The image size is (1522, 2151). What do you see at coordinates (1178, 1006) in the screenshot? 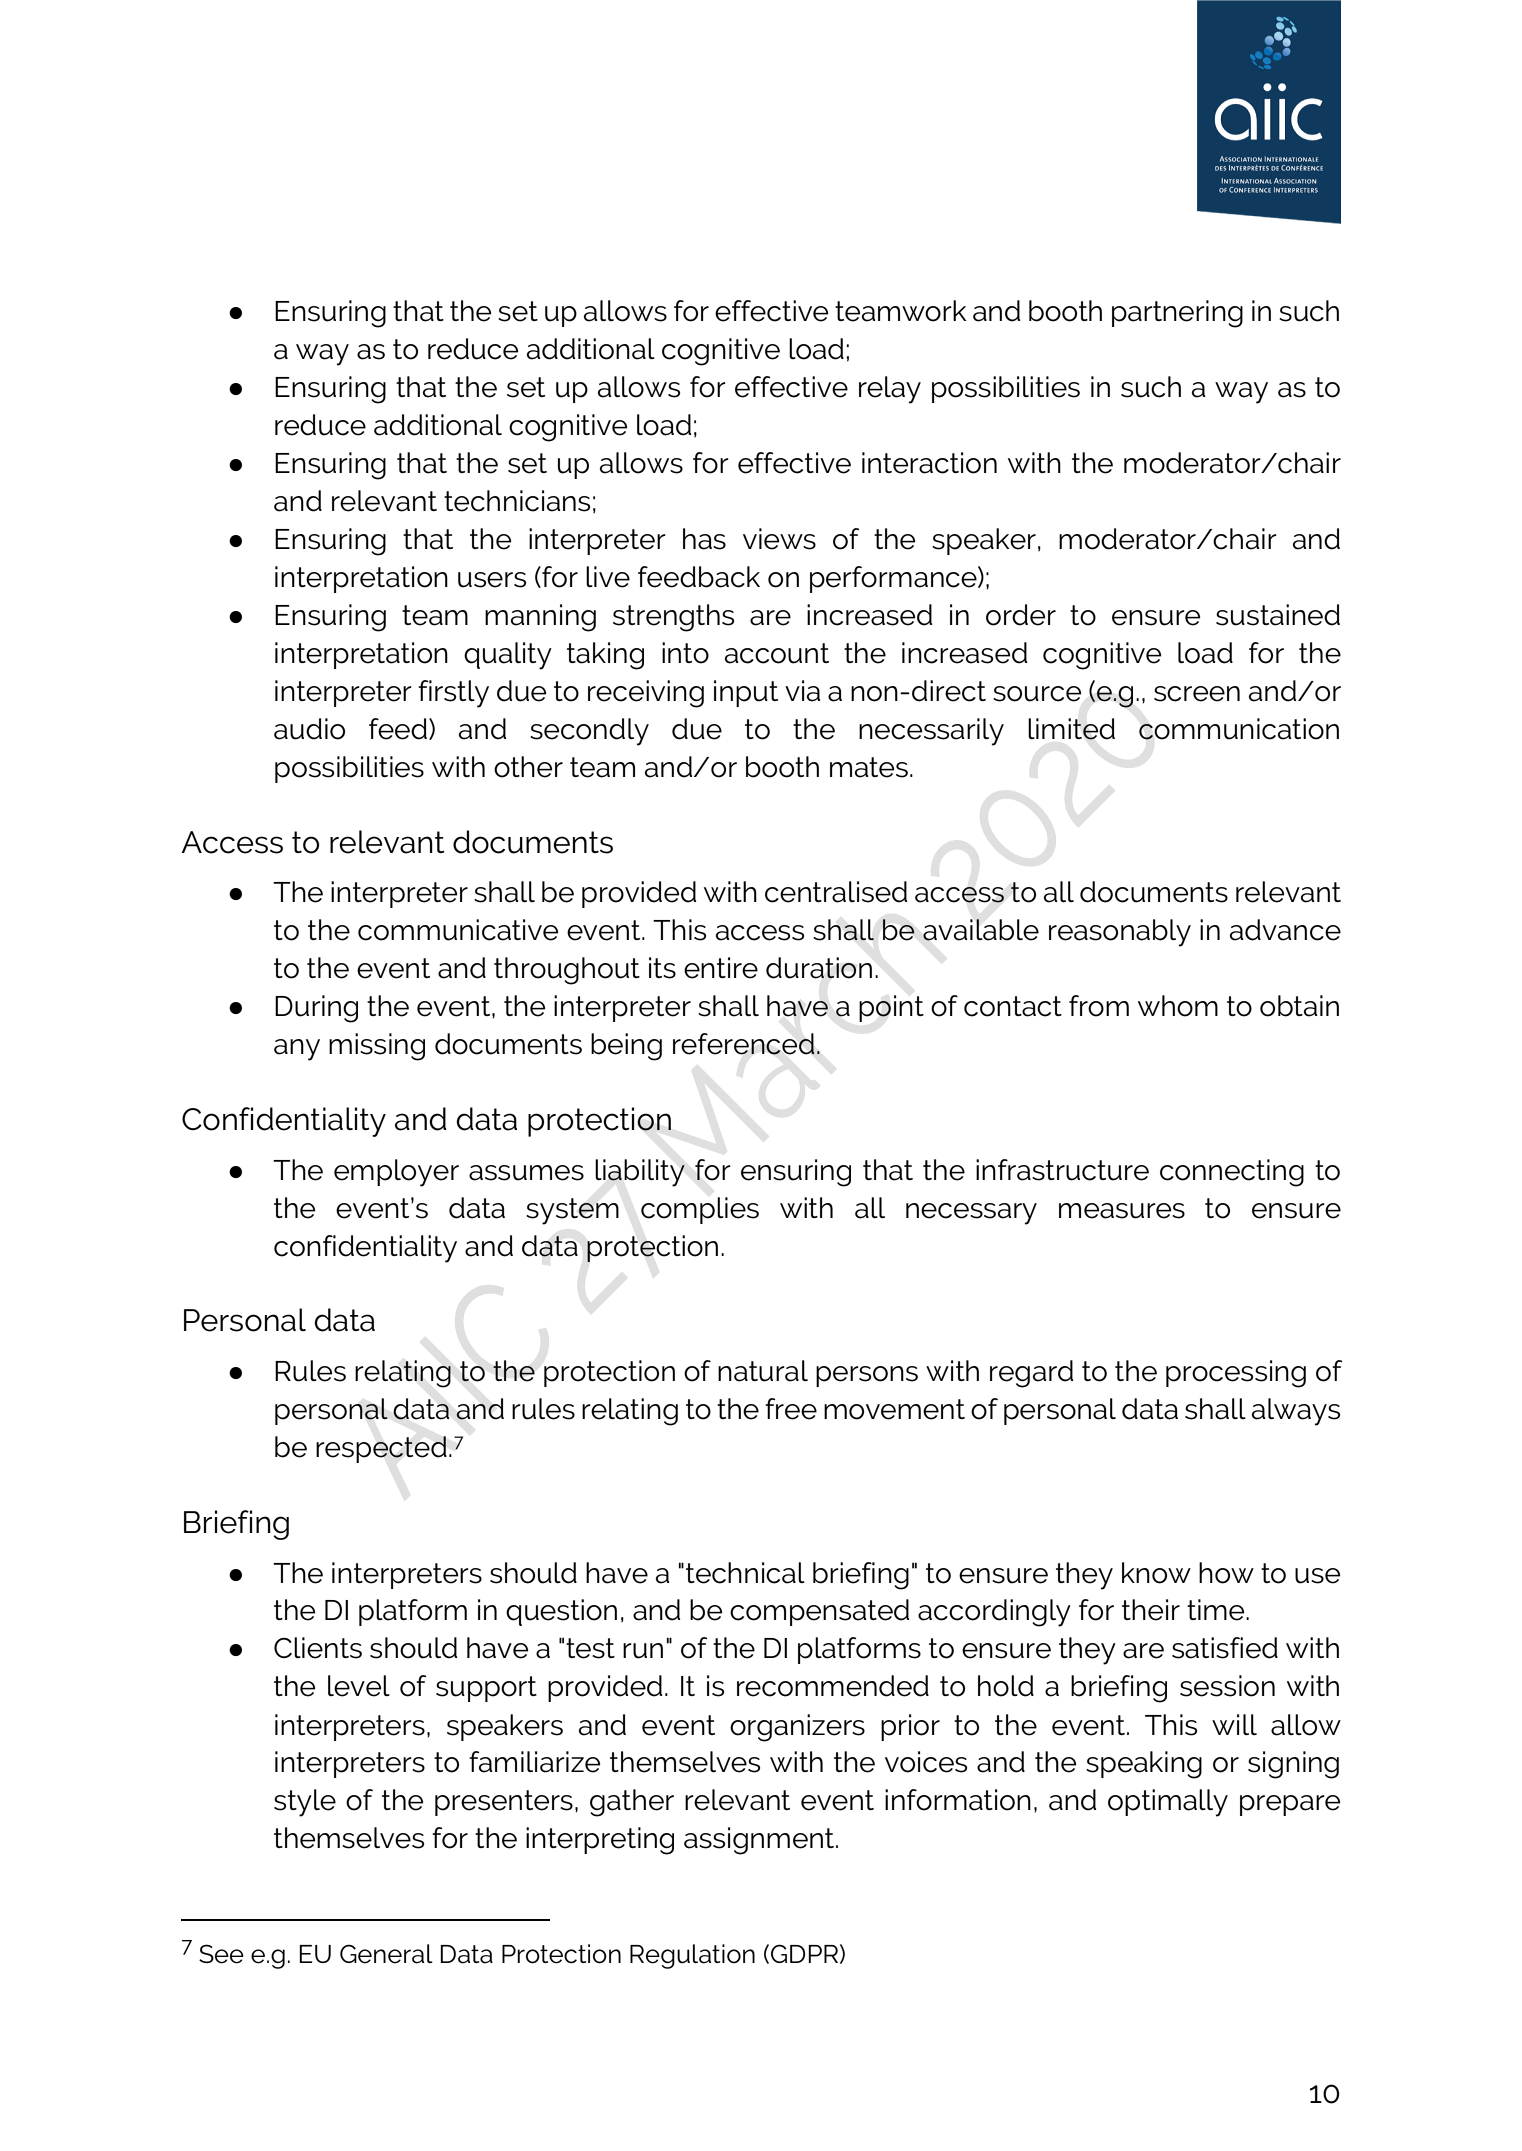
I see `whom` at bounding box center [1178, 1006].
